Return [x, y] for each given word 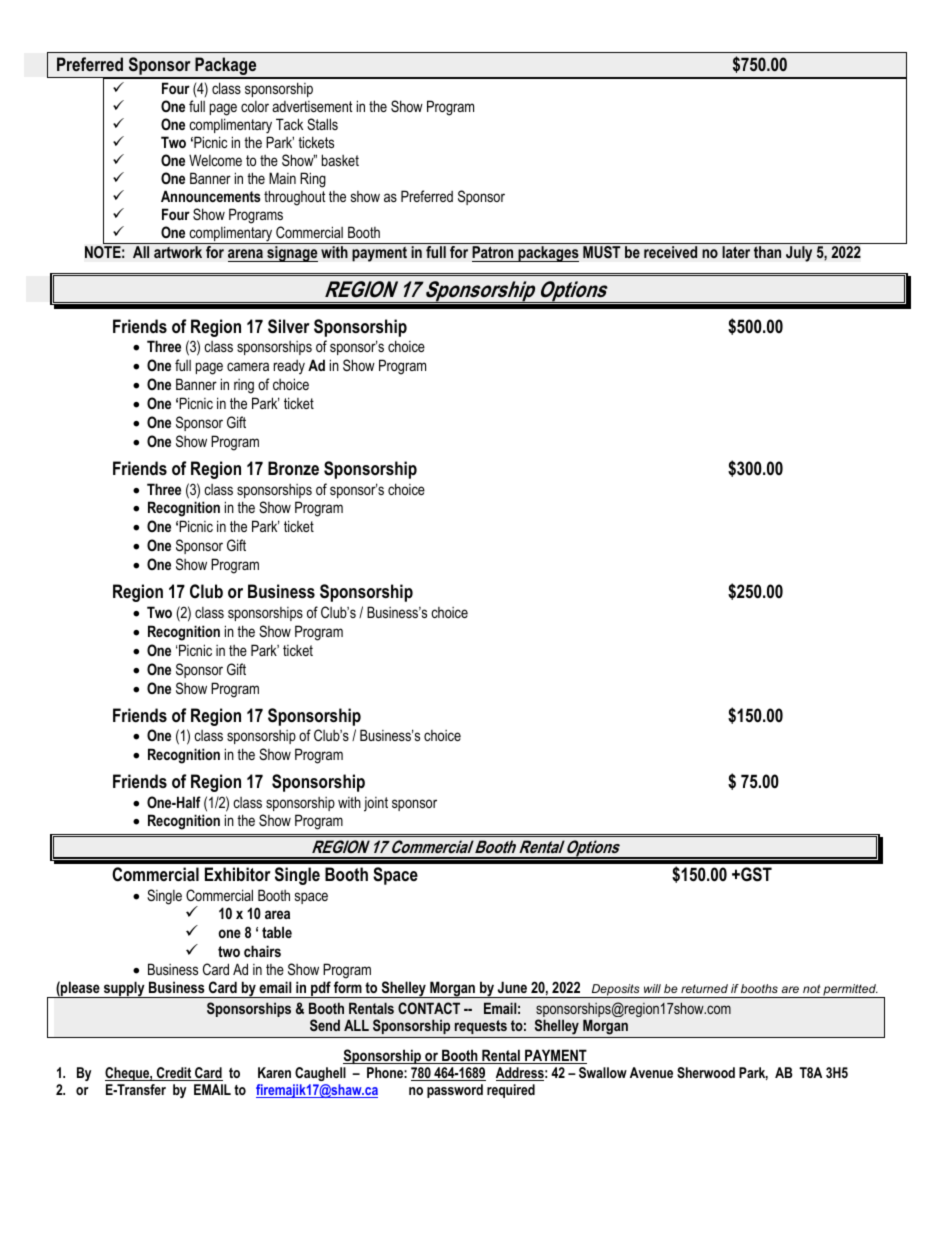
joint [376, 804]
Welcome [215, 160]
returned [704, 988]
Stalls [322, 124]
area [277, 914]
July [799, 254]
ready [289, 367]
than [767, 252]
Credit [174, 1074]
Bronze [293, 468]
